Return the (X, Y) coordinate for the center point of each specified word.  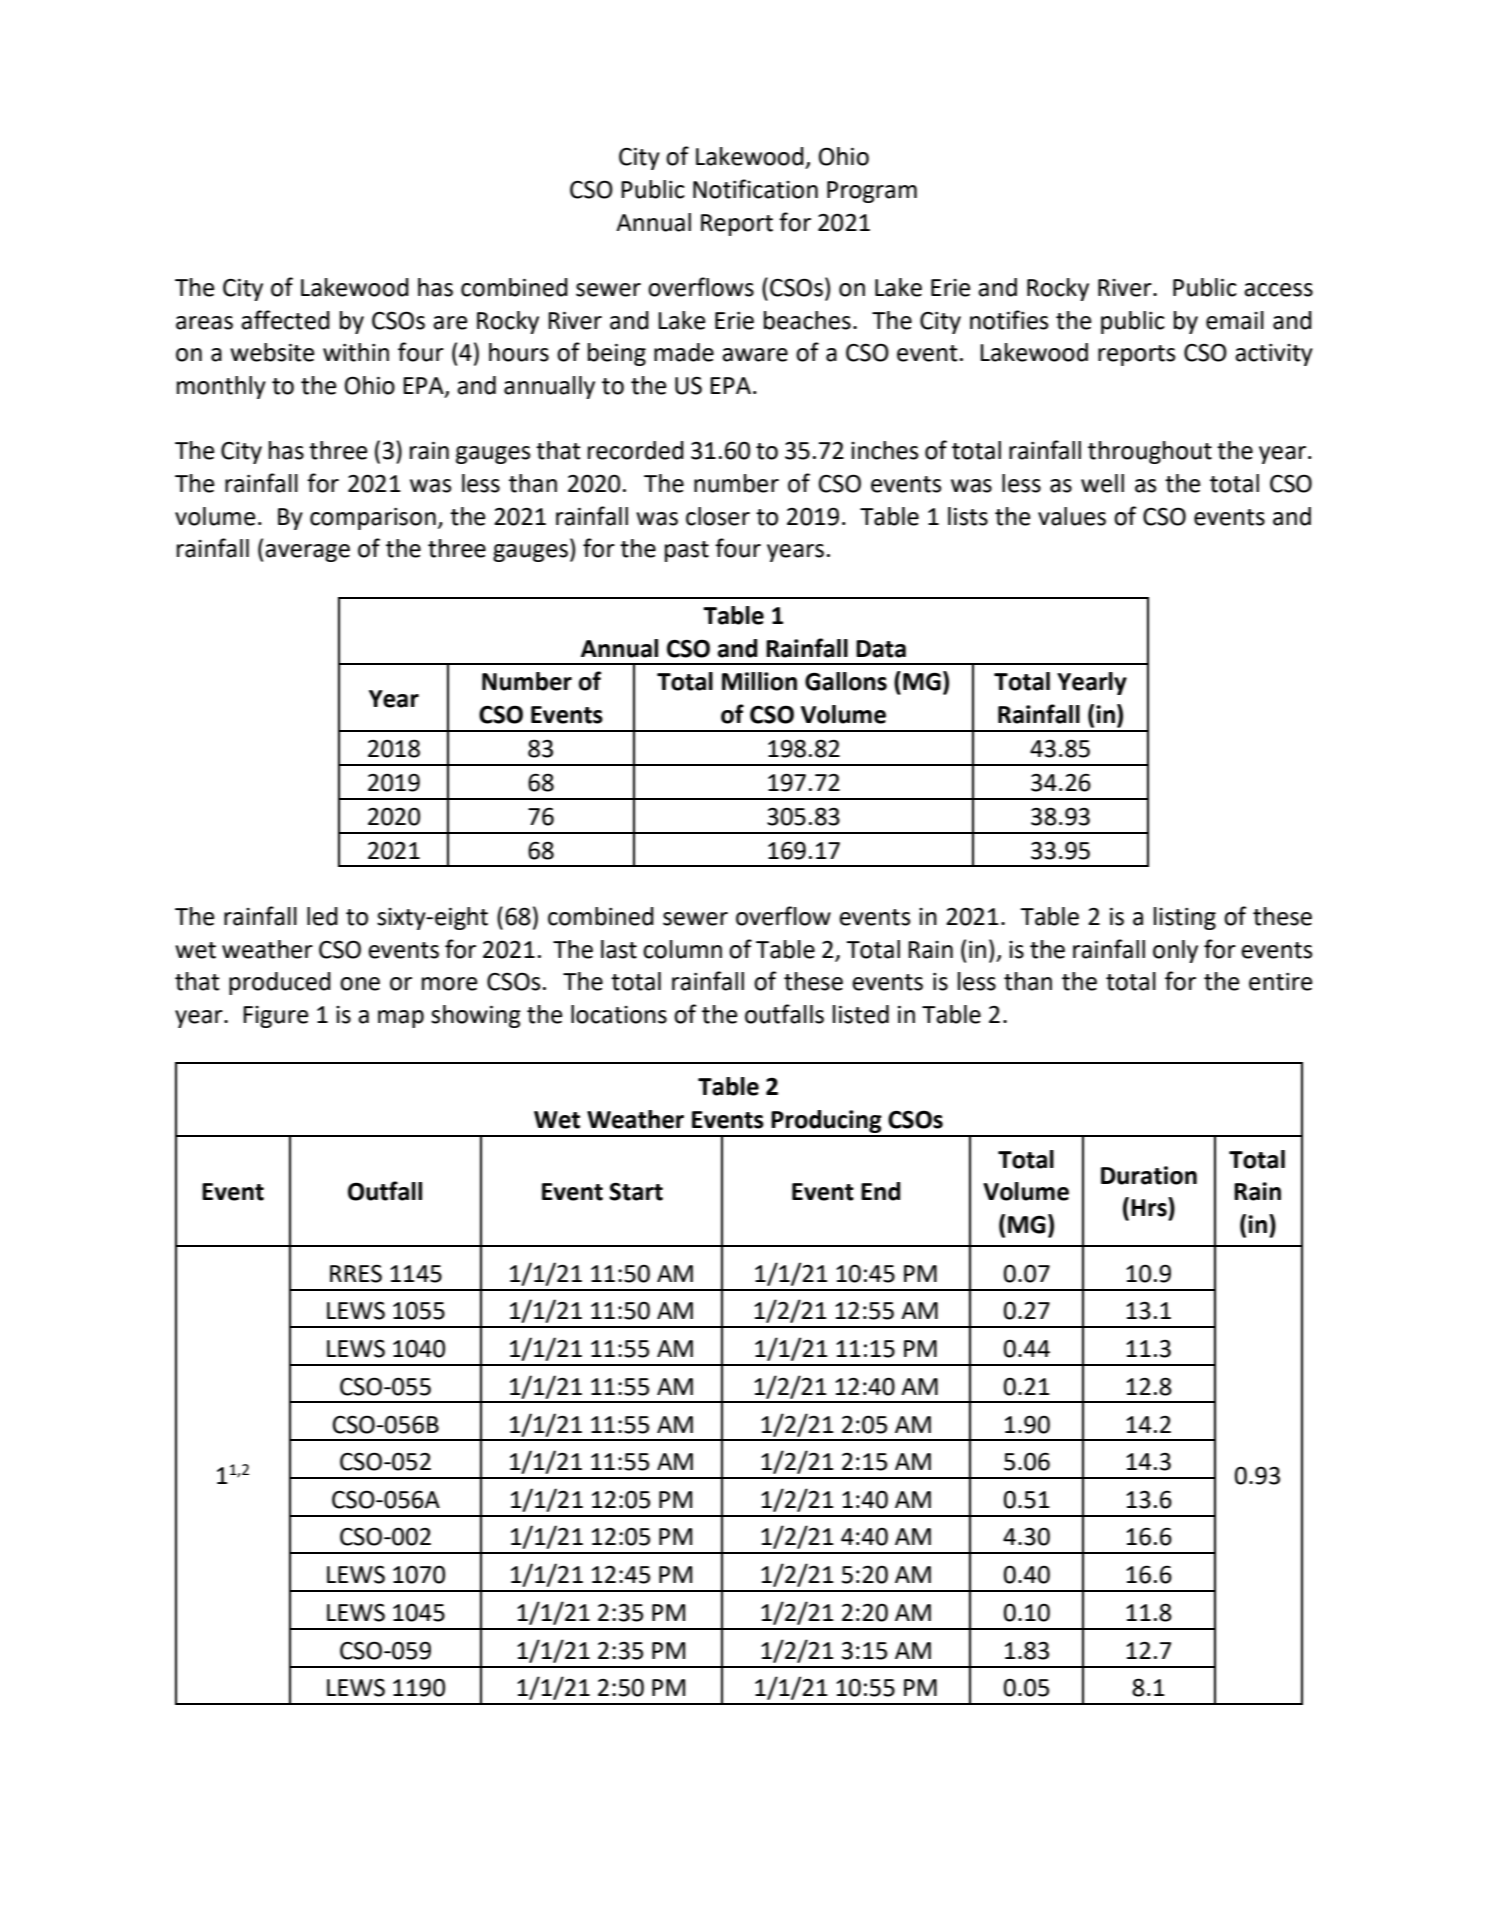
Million (759, 681)
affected (285, 320)
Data (881, 649)
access (1278, 290)
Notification (755, 189)
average (307, 553)
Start (636, 1191)
